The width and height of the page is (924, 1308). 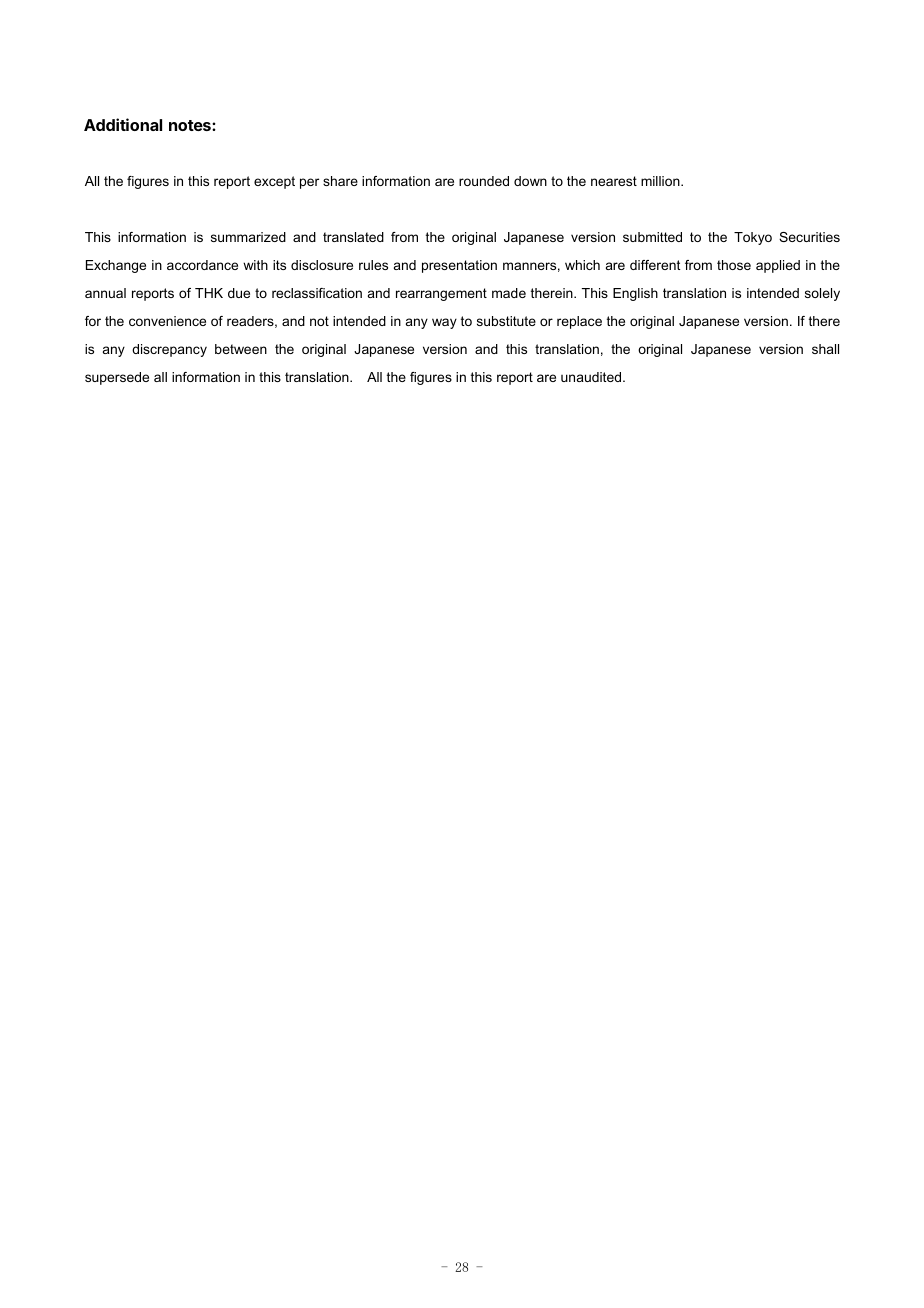 What do you see at coordinates (530, 181) in the page?
I see `down` at bounding box center [530, 181].
